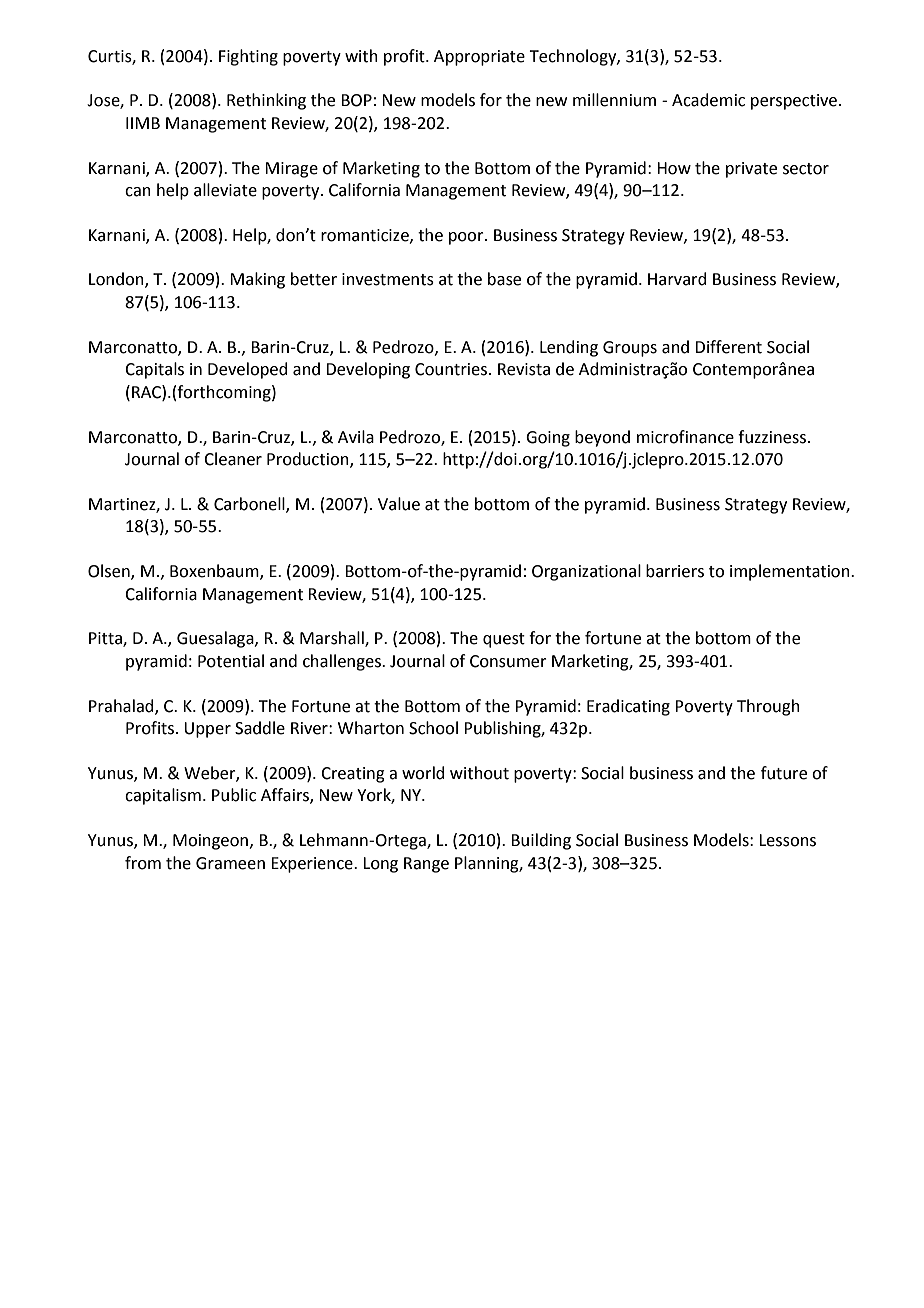  I want to click on quest, so click(504, 640).
